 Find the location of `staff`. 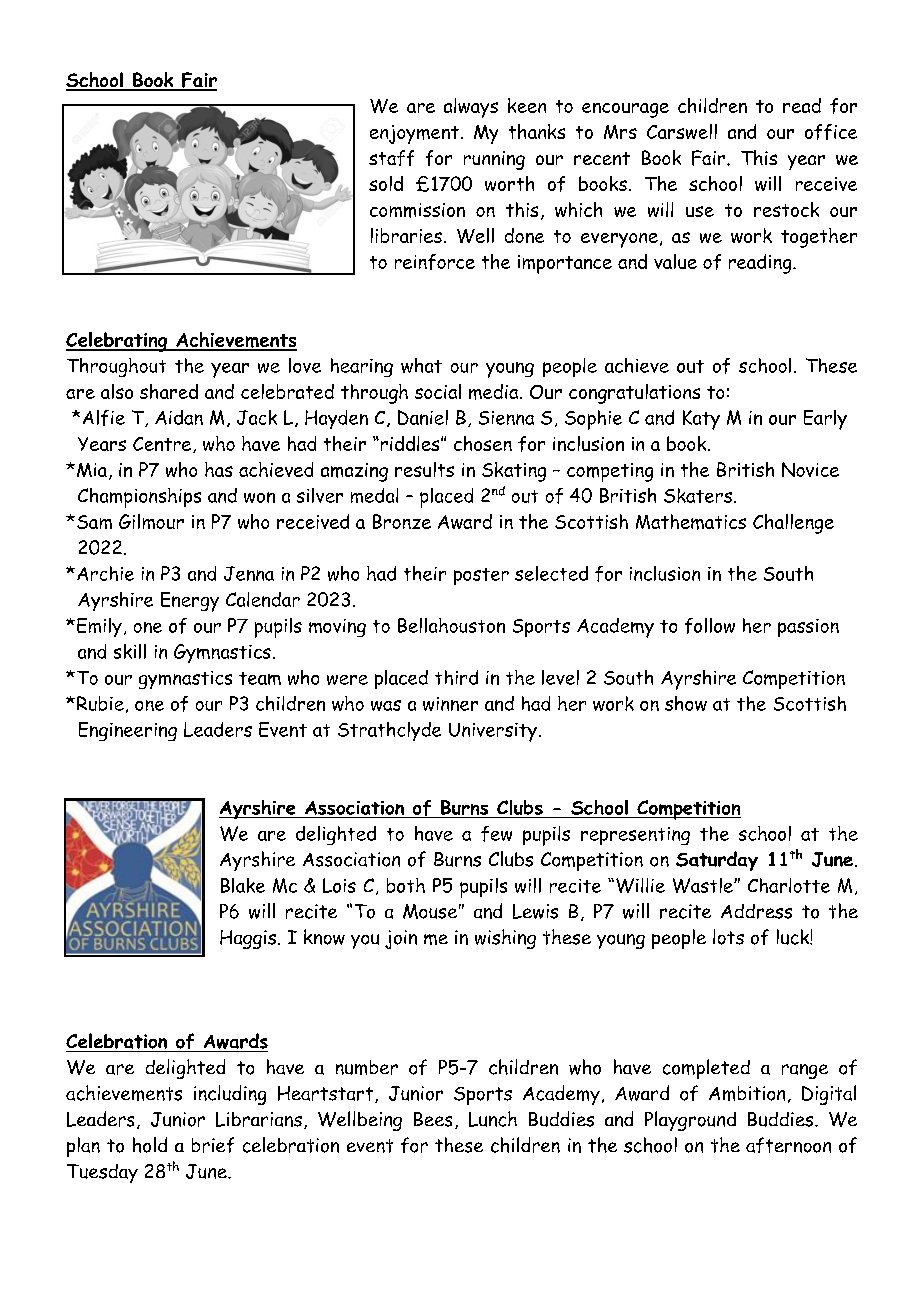

staff is located at coordinates (391, 158).
